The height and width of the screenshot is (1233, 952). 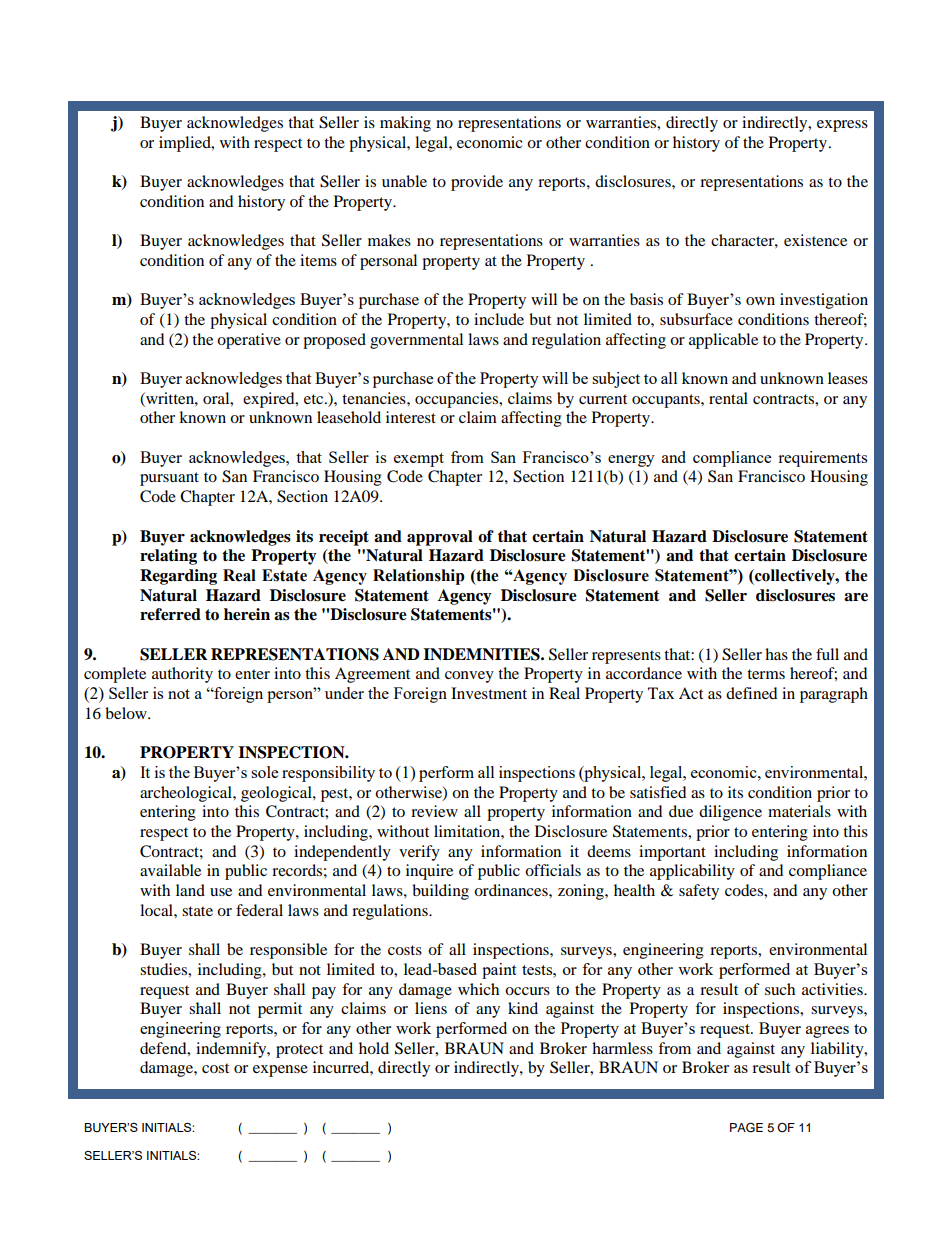 What do you see at coordinates (186, 144) in the screenshot?
I see `implied` at bounding box center [186, 144].
